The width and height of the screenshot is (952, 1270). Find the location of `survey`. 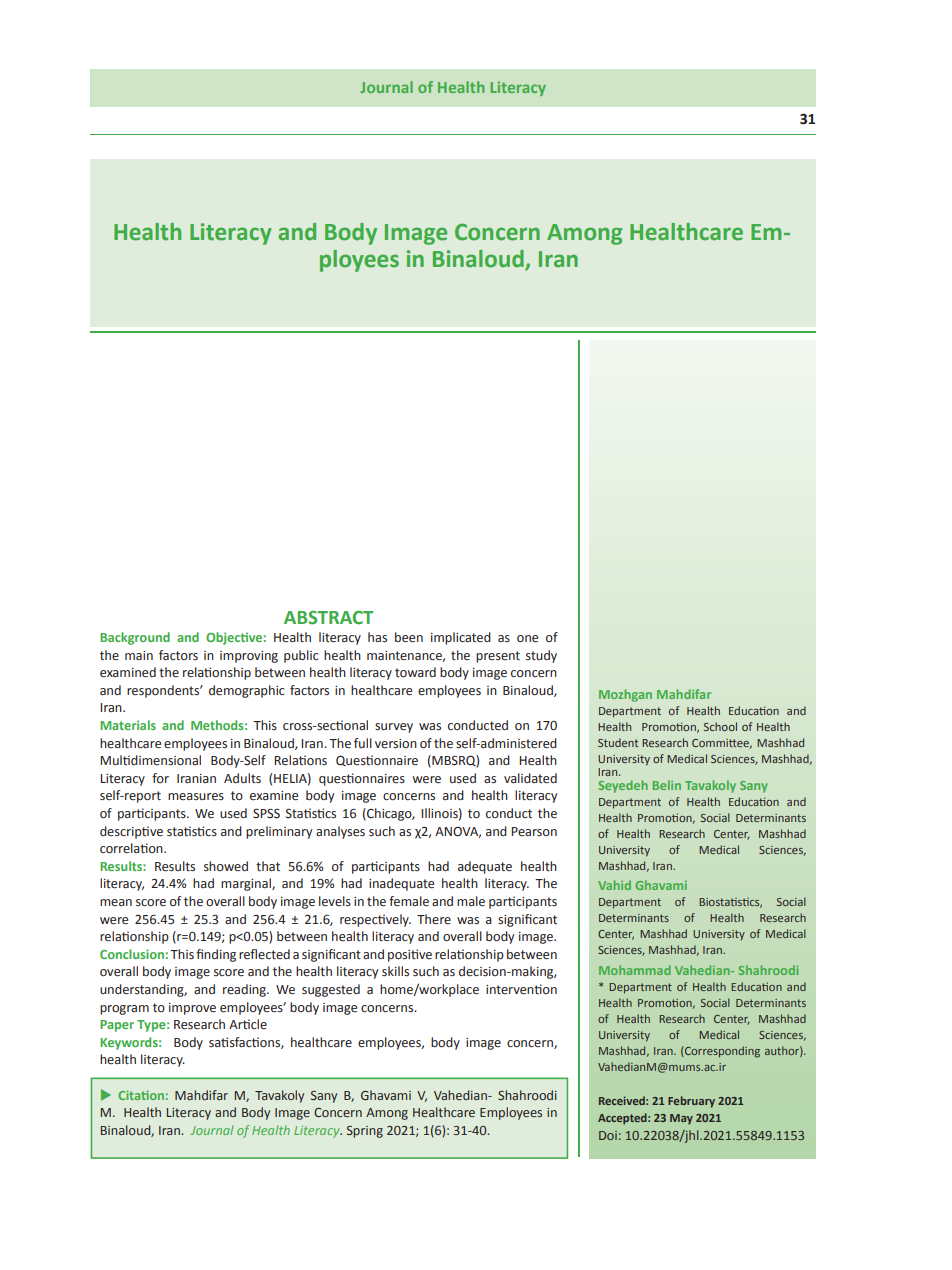

survey is located at coordinates (394, 728).
